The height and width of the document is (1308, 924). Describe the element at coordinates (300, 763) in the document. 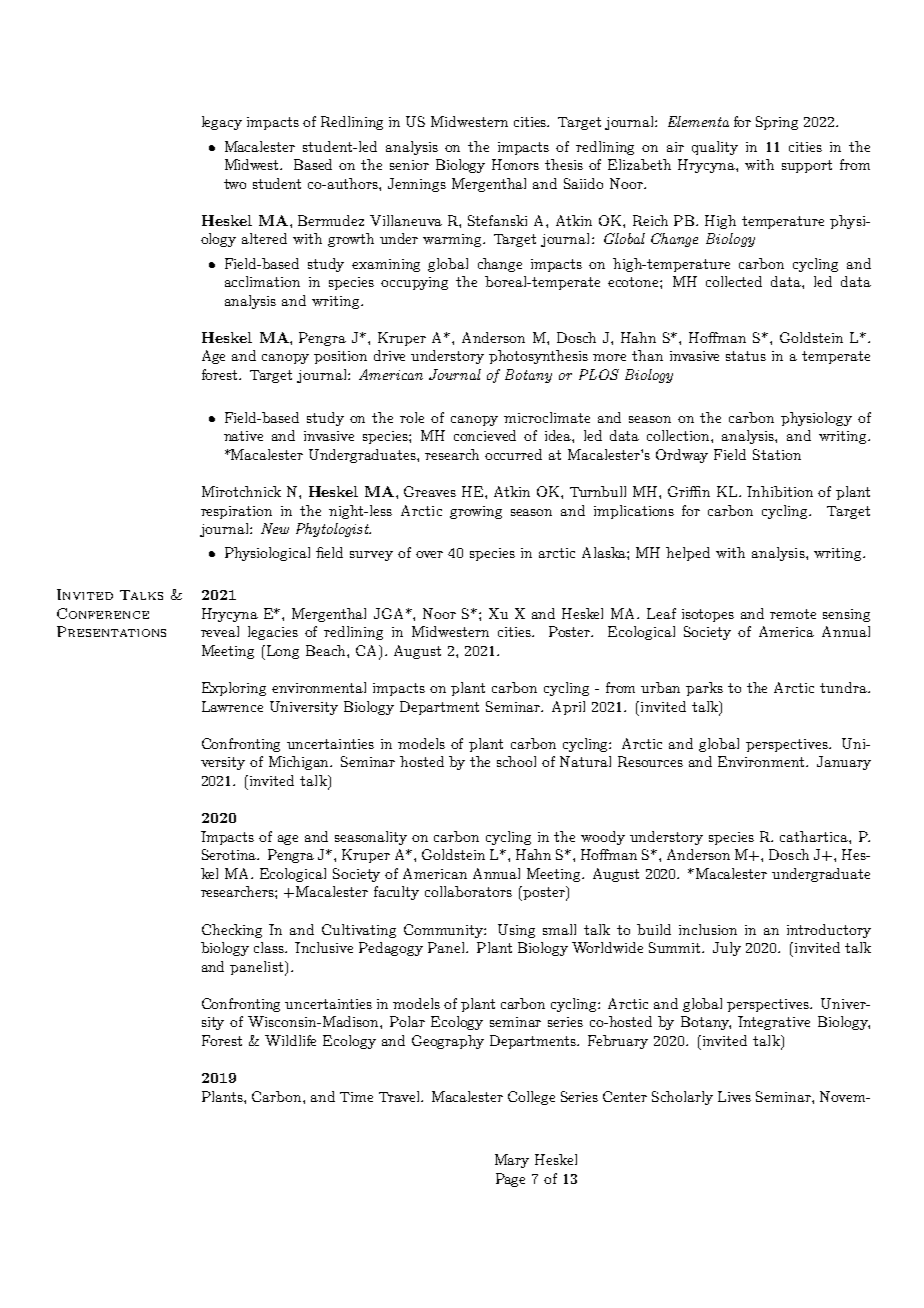

I see `Michigan` at that location.
